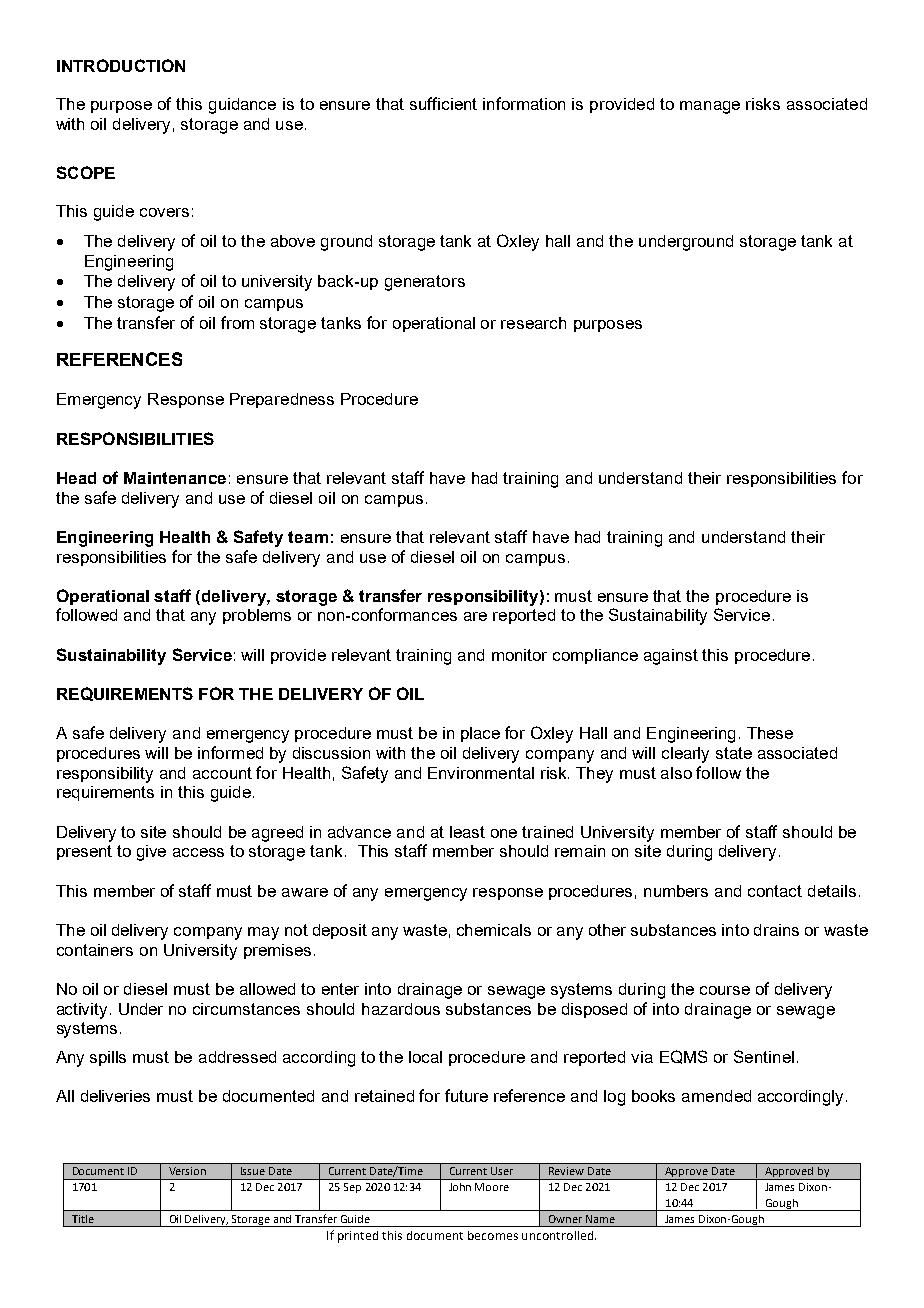 The image size is (924, 1308). Describe the element at coordinates (115, 1096) in the page. I see `deliveries` at that location.
